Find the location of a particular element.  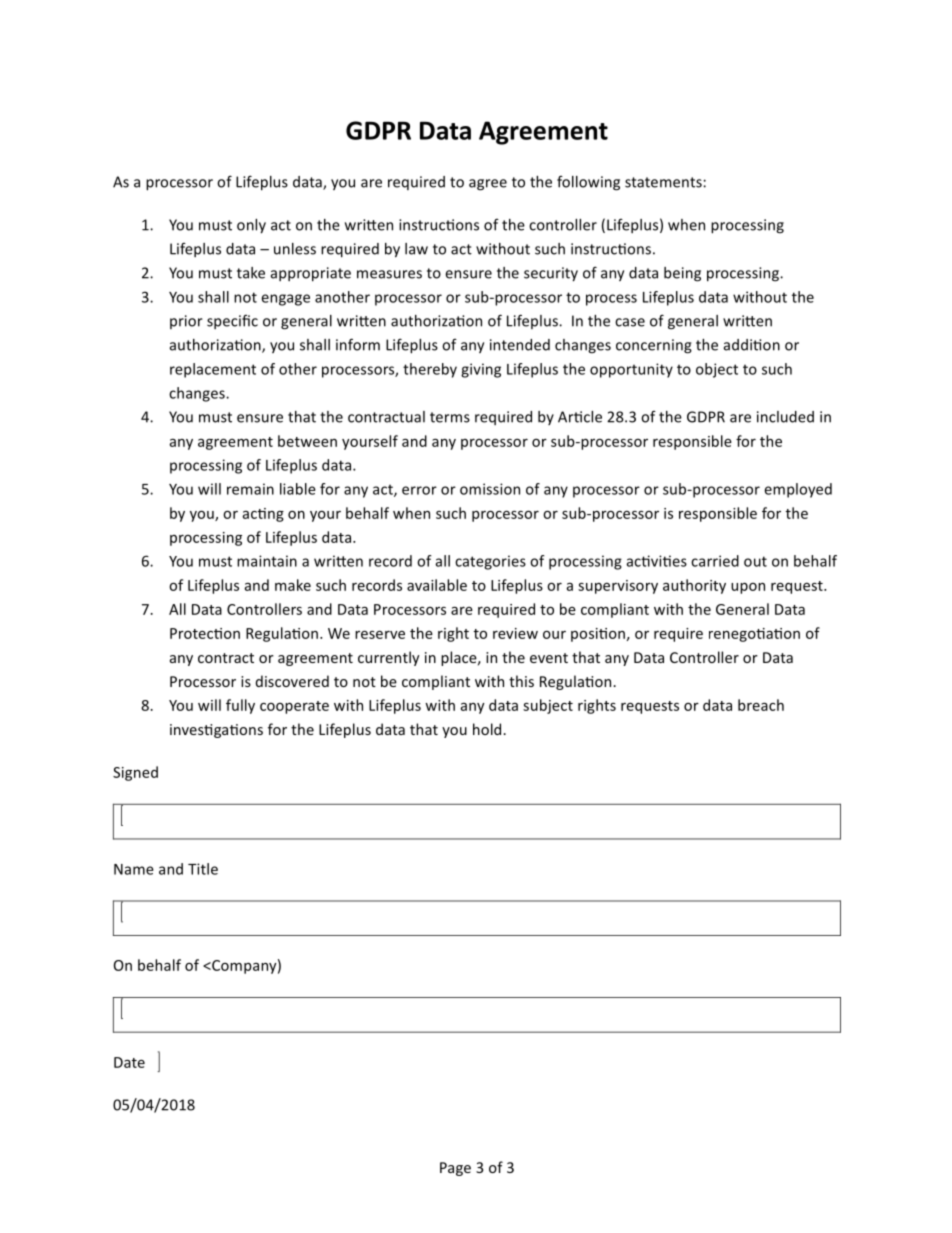

Title is located at coordinates (203, 869).
